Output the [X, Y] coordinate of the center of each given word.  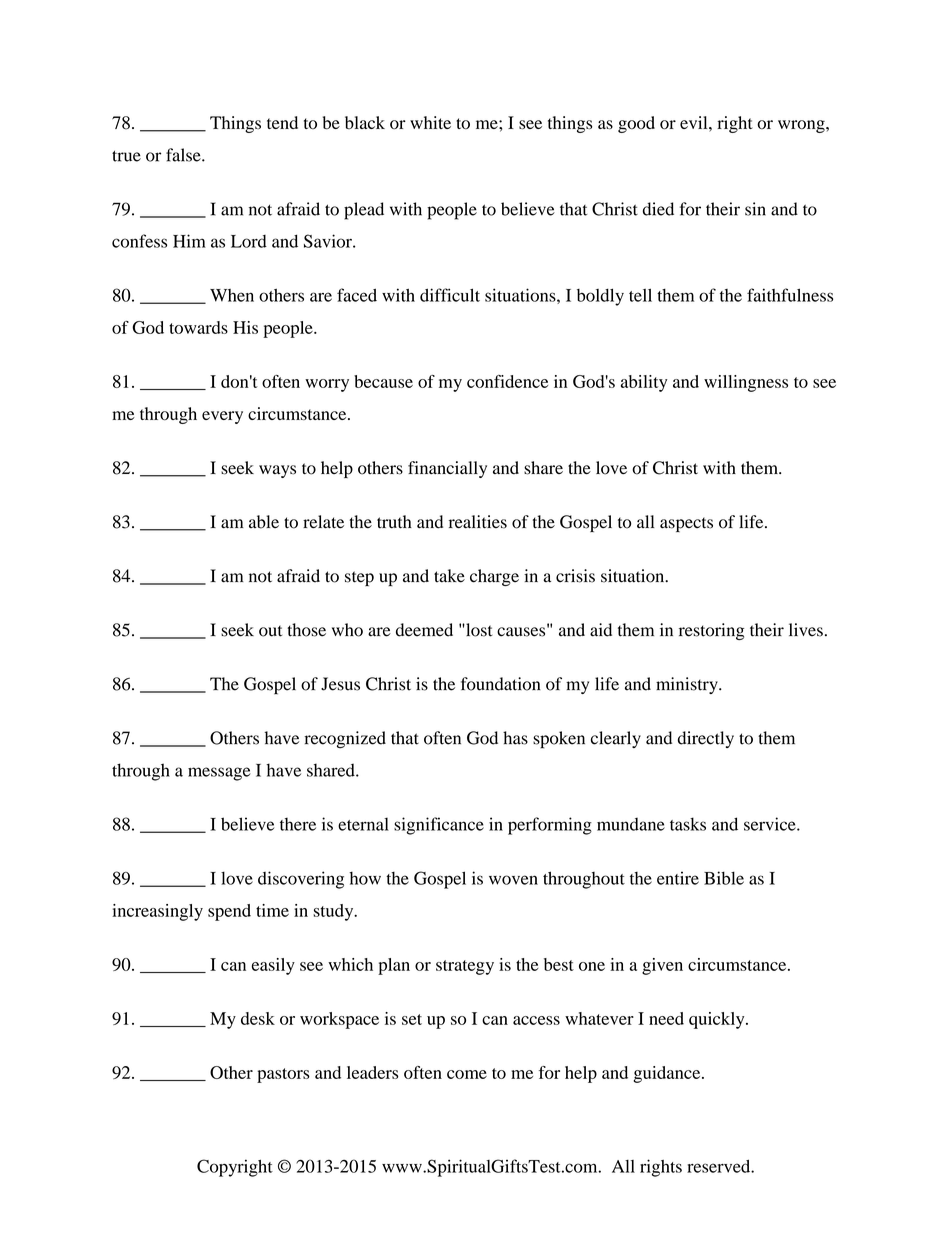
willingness [746, 383]
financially [447, 469]
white [430, 122]
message [219, 774]
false [184, 155]
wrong [802, 126]
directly [706, 739]
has [515, 738]
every [222, 417]
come [467, 1074]
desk [258, 1018]
